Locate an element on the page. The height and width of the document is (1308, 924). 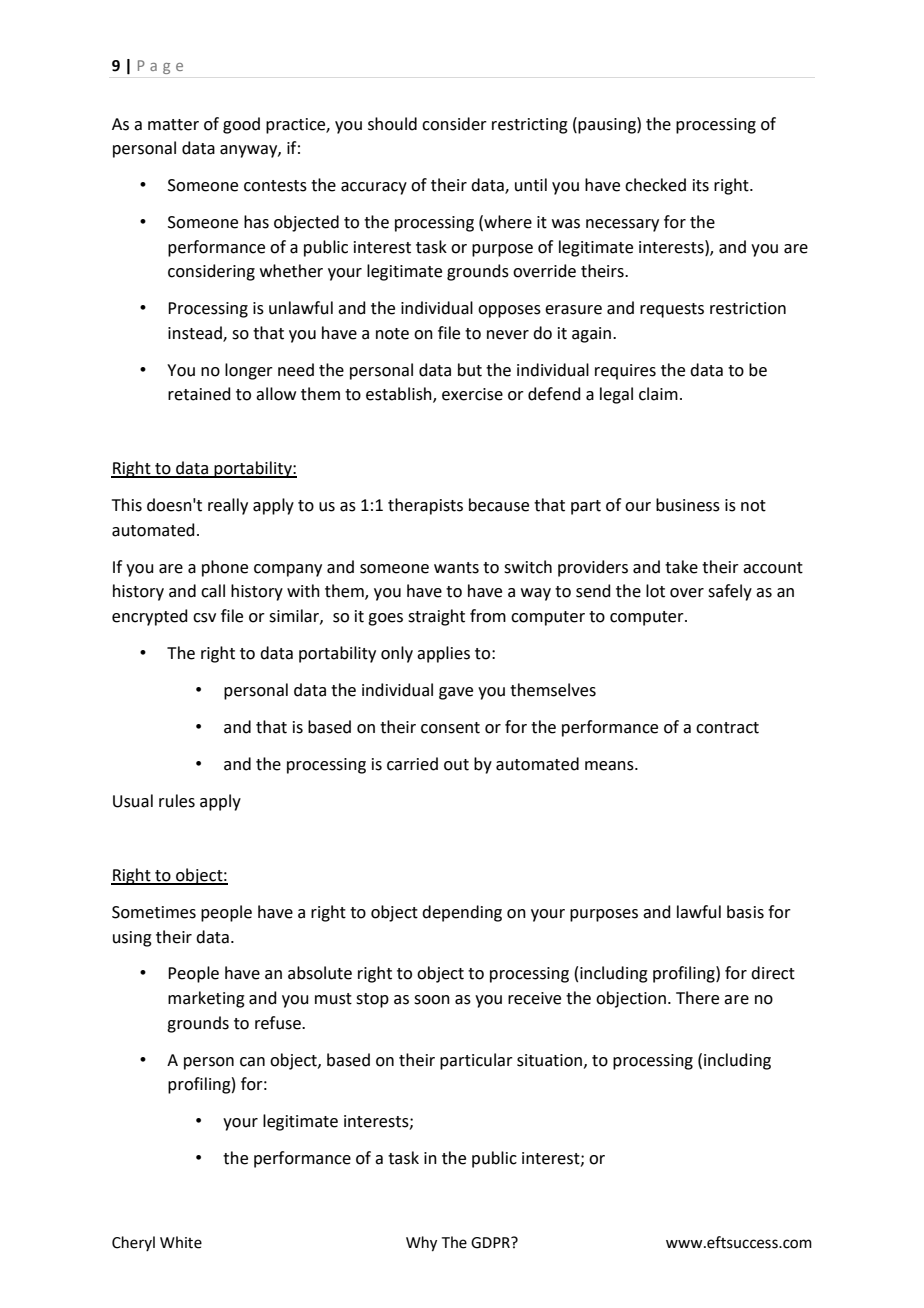
retained is located at coordinates (199, 394).
